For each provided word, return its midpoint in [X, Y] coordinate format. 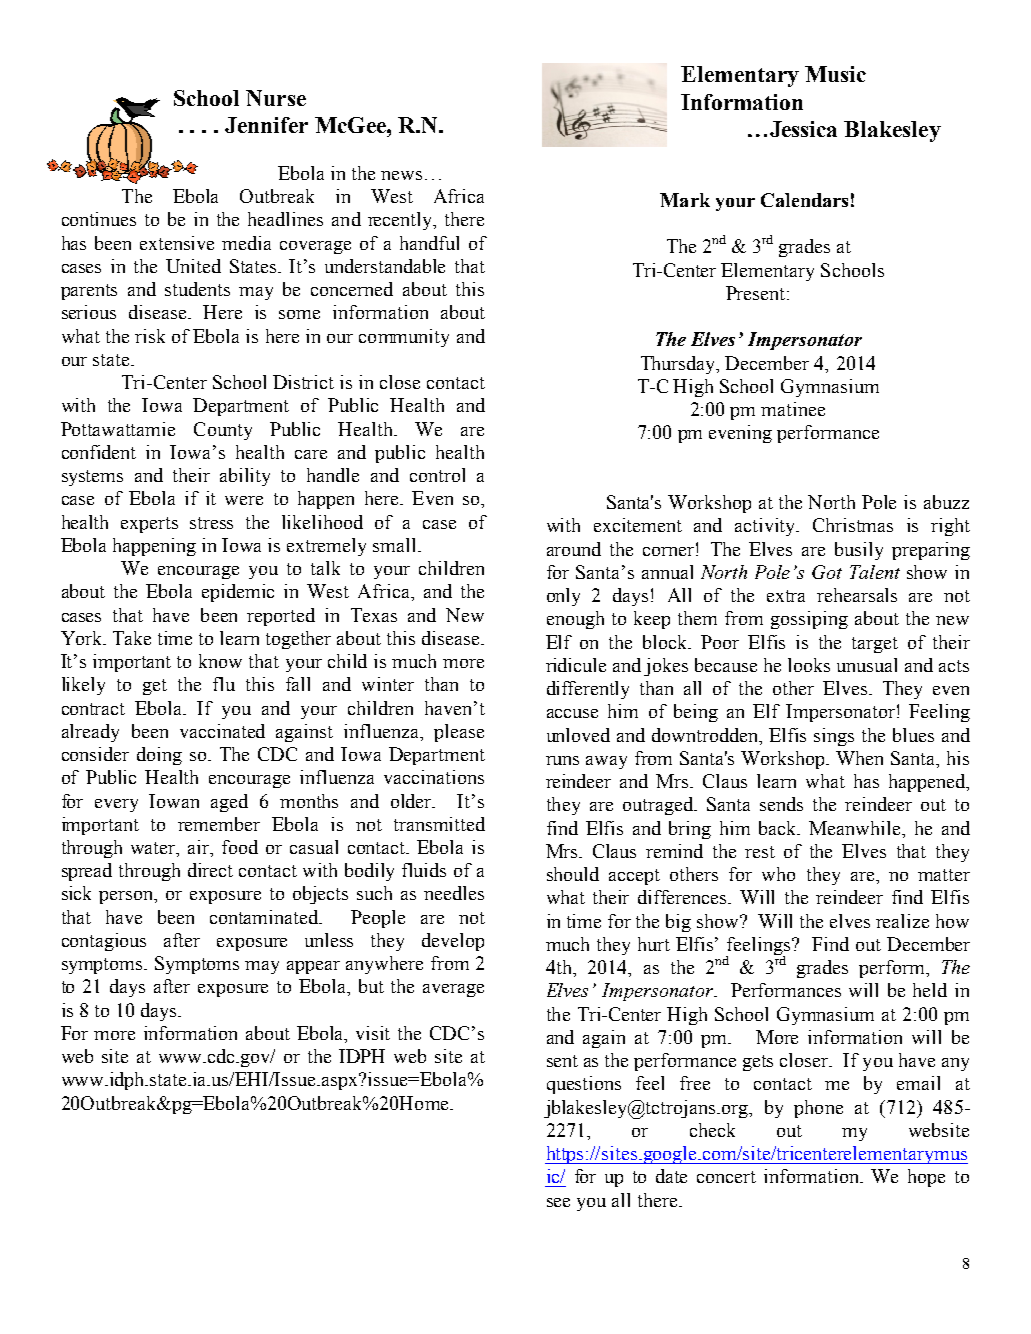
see [558, 1202]
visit [373, 1033]
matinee [793, 409]
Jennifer [266, 125]
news [401, 175]
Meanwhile [856, 828]
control [437, 475]
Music [835, 74]
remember [219, 824]
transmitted [439, 824]
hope [926, 1178]
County [223, 431]
